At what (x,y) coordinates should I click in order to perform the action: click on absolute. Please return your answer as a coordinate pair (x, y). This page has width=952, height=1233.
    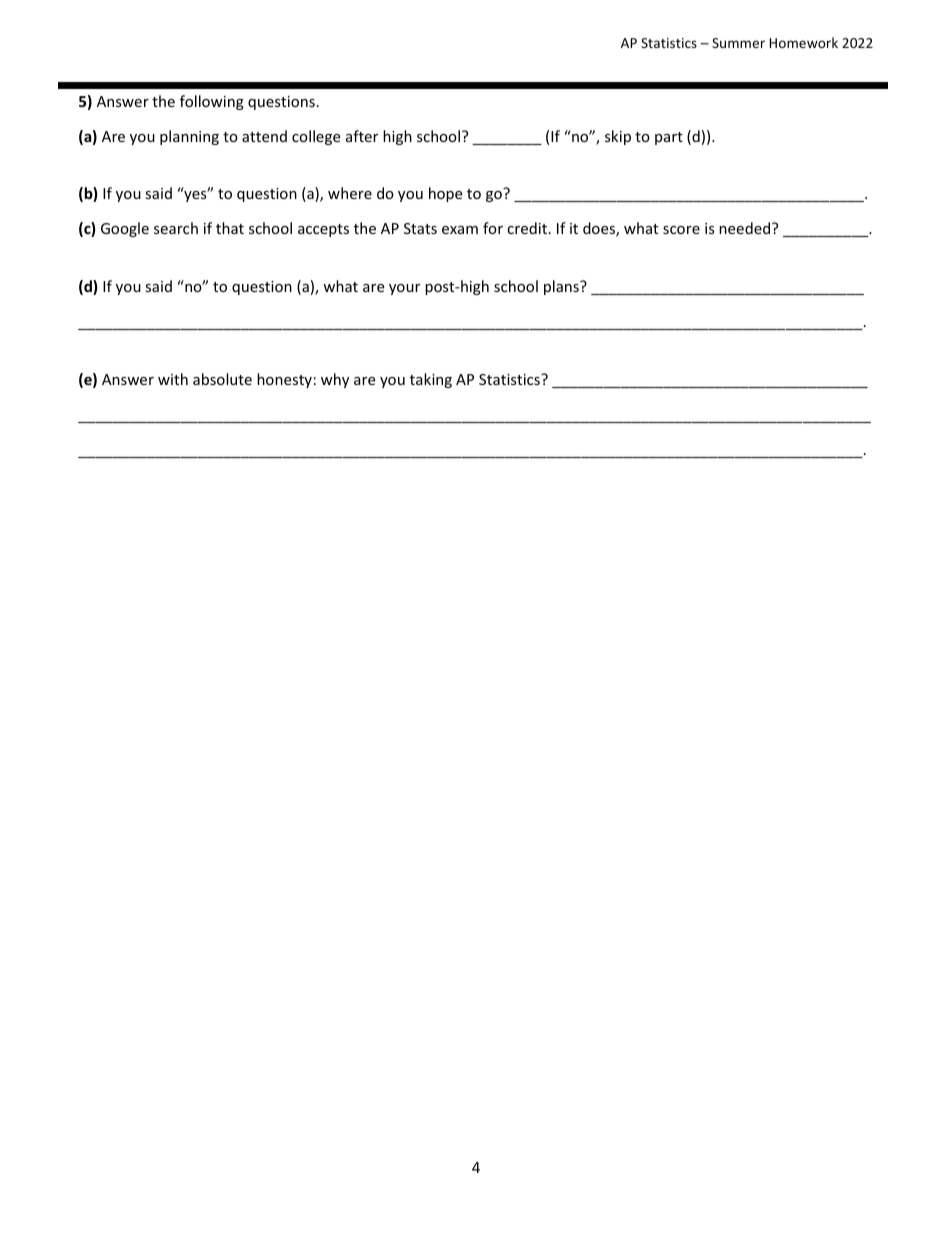
    Looking at the image, I should click on (222, 379).
